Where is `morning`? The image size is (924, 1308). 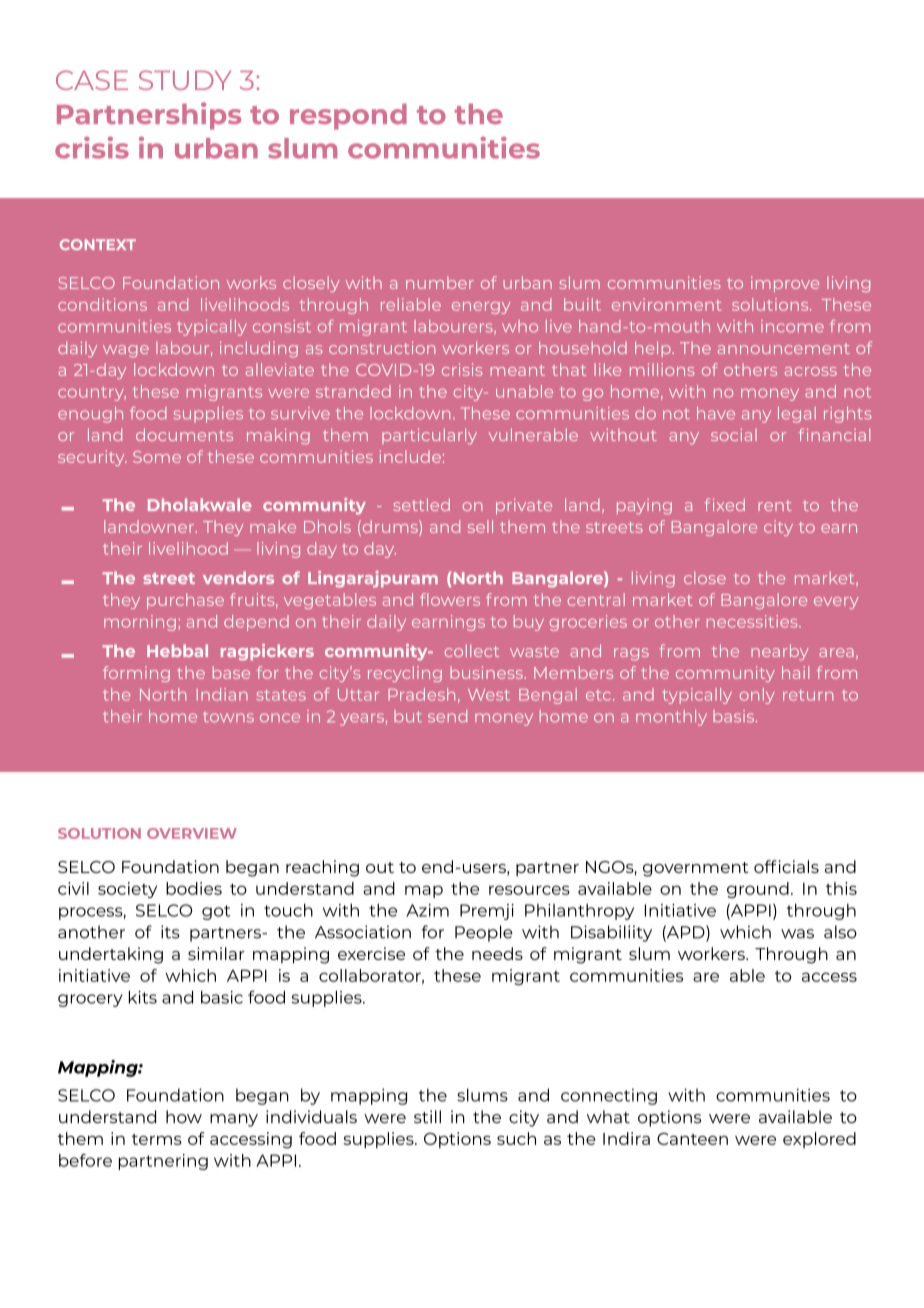 morning is located at coordinates (140, 623).
